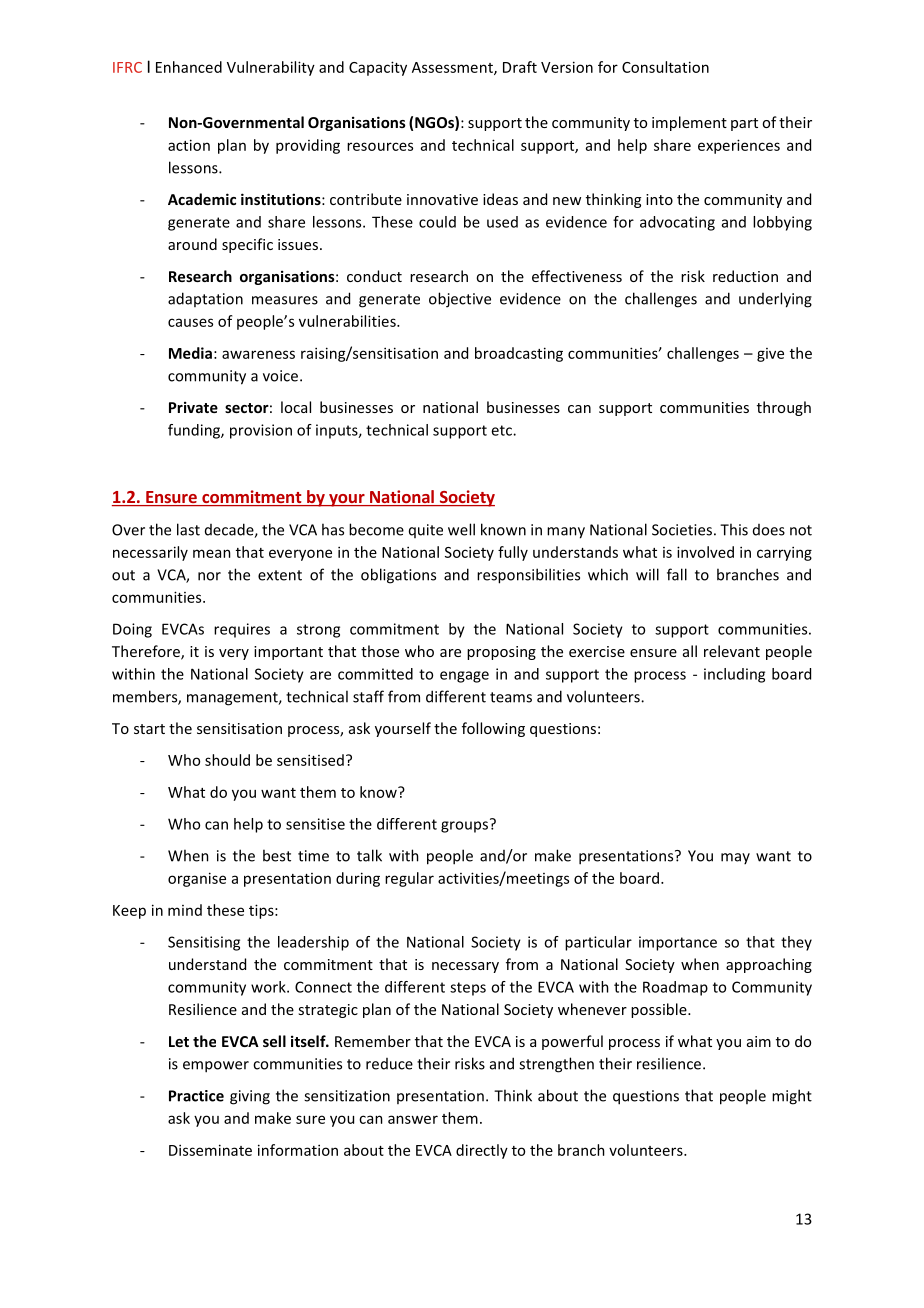 This screenshot has height=1308, width=924. Describe the element at coordinates (465, 967) in the screenshot. I see `necessary` at that location.
